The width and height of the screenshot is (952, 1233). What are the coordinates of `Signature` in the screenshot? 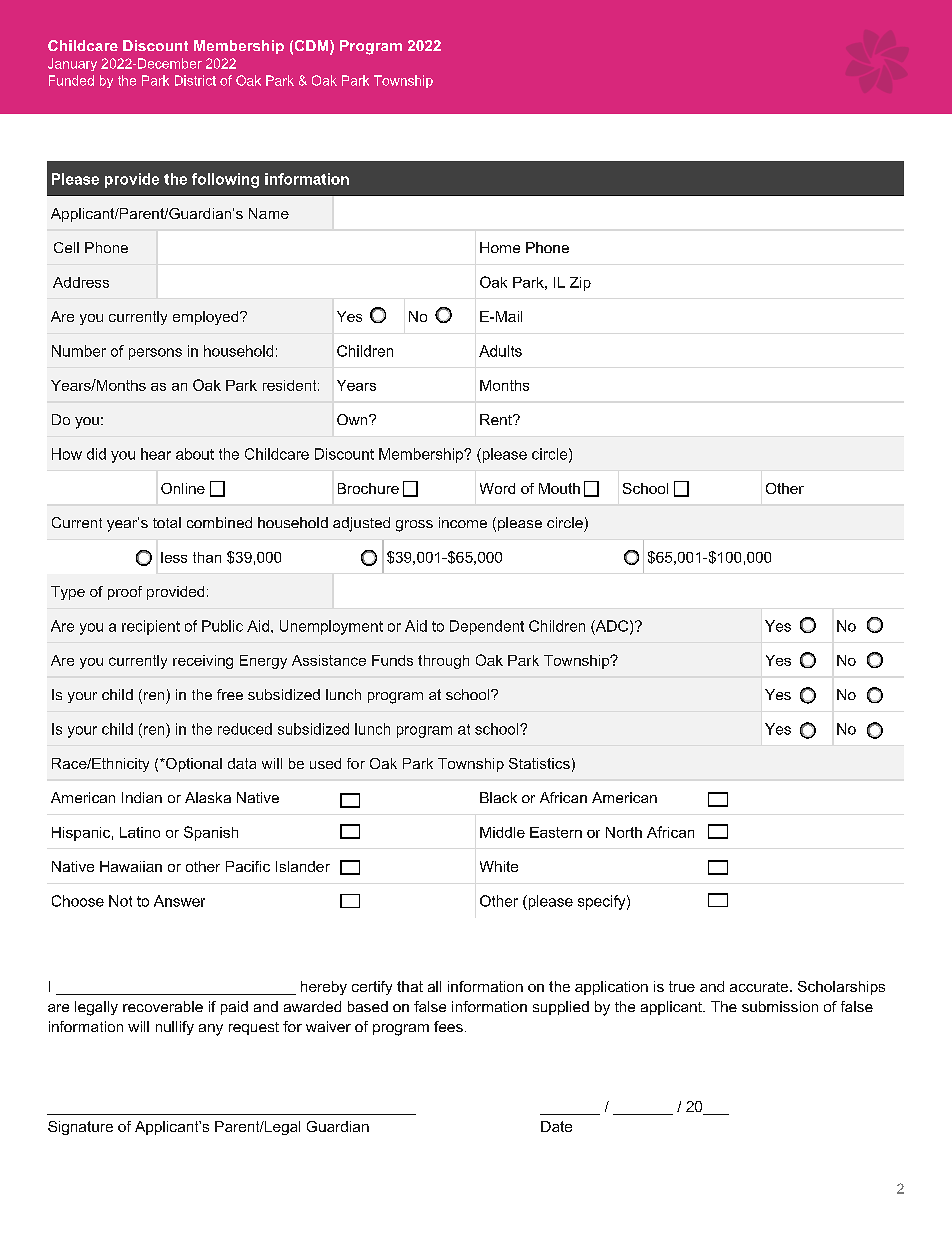 It's located at (80, 1128).
